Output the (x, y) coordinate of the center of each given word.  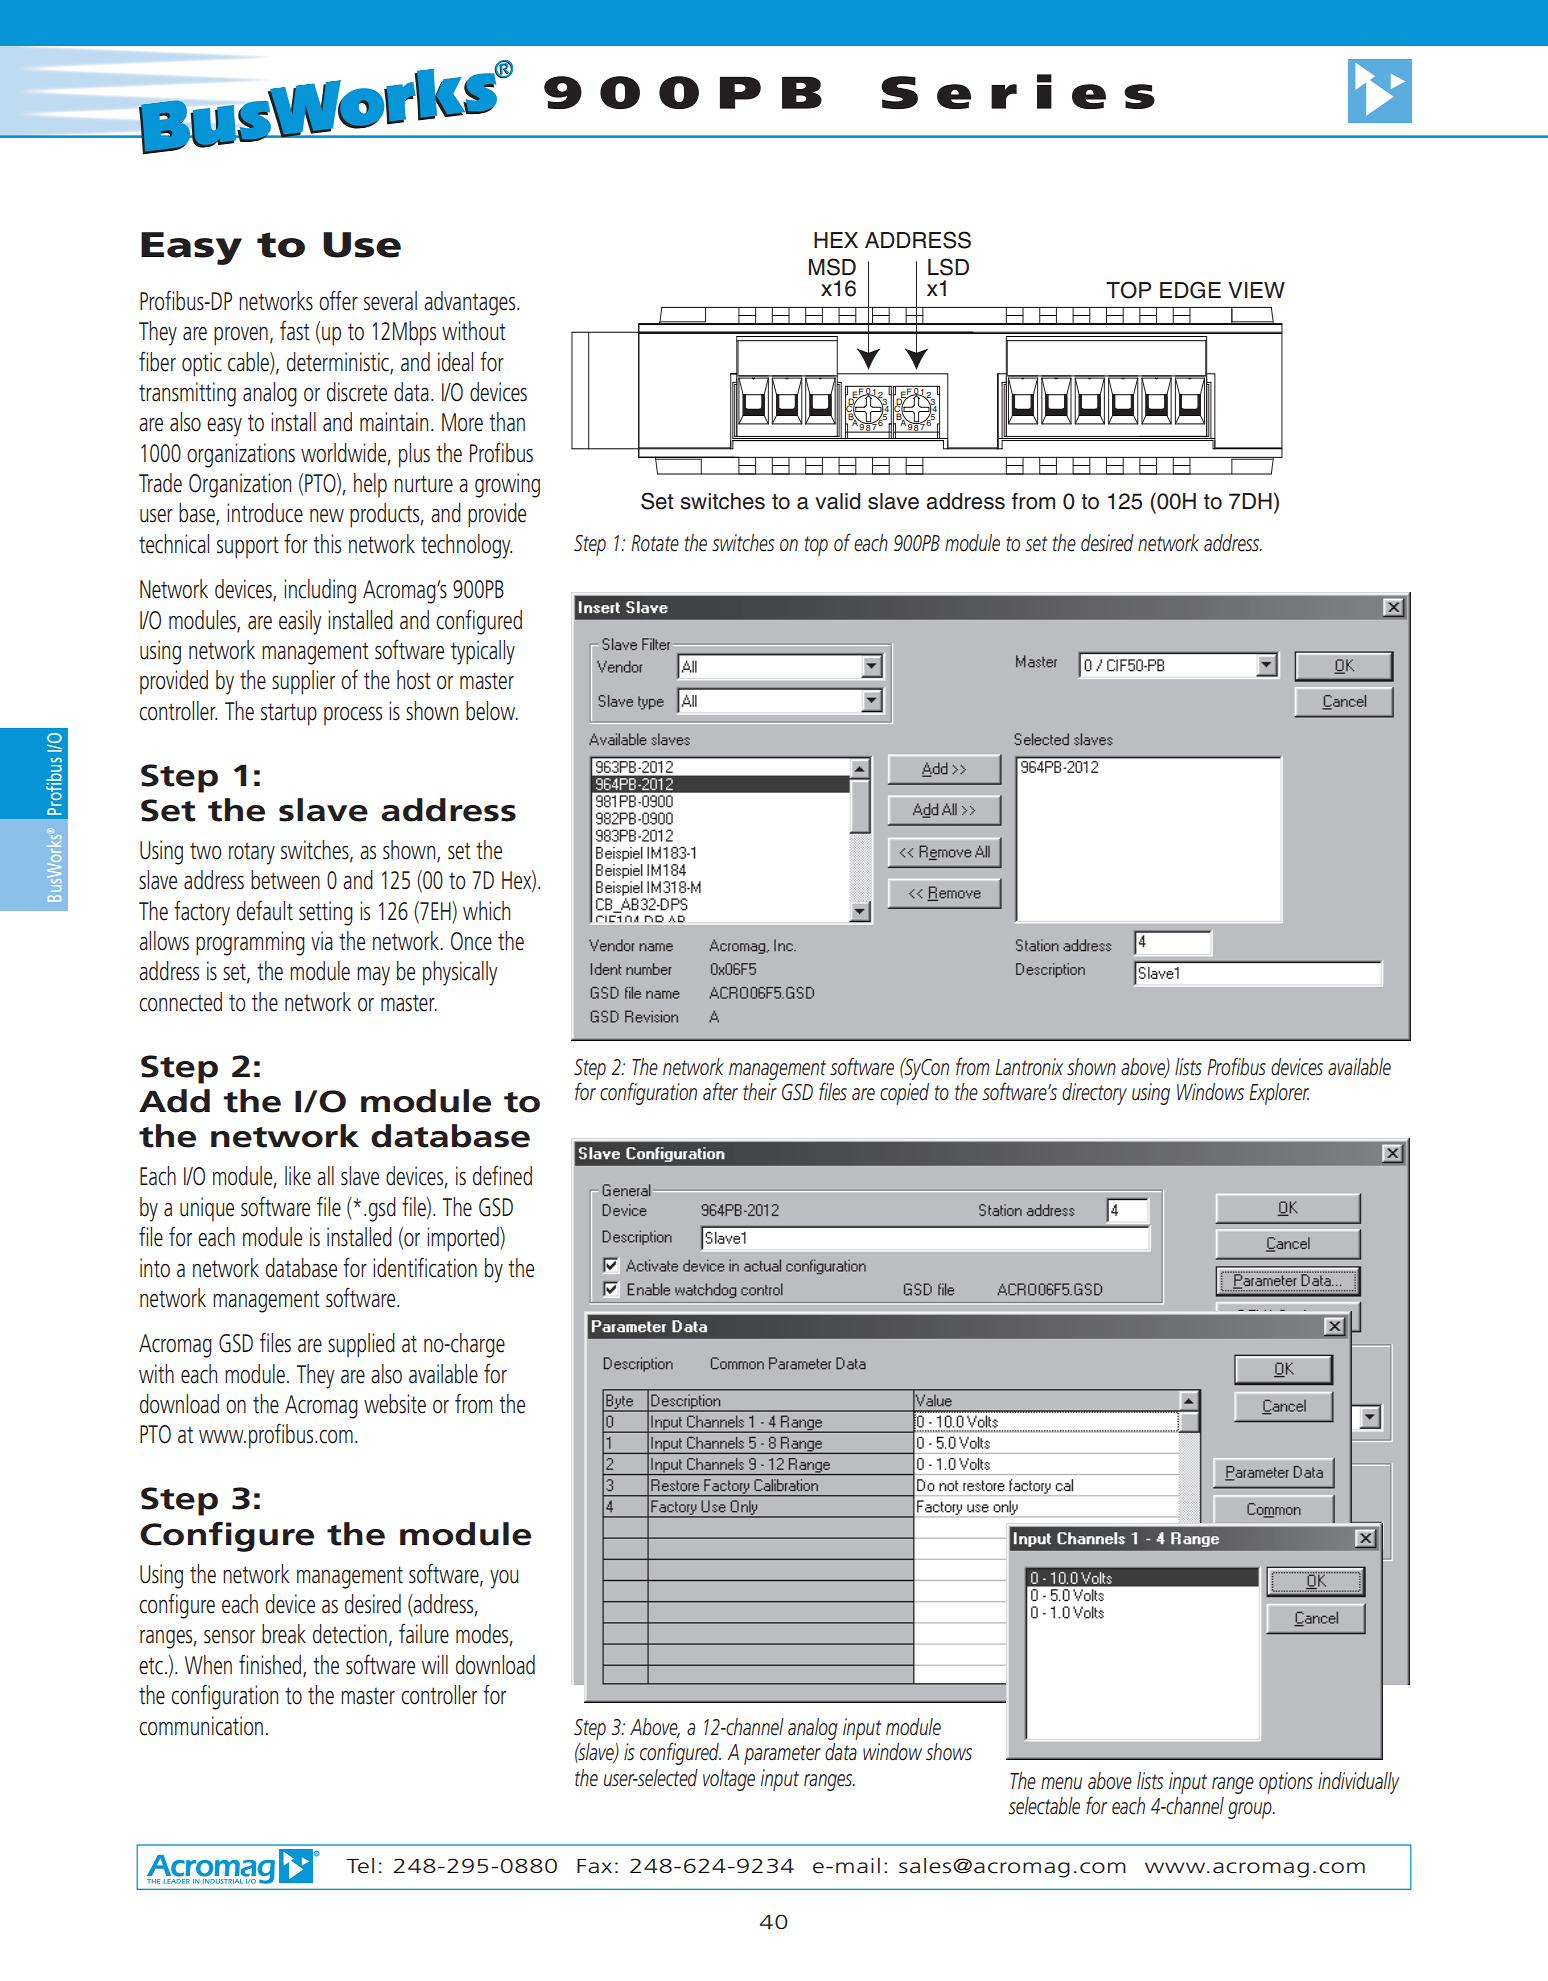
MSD (832, 267)
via (322, 941)
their (760, 1092)
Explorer (1279, 1094)
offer (338, 300)
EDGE (1190, 290)
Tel (360, 1866)
